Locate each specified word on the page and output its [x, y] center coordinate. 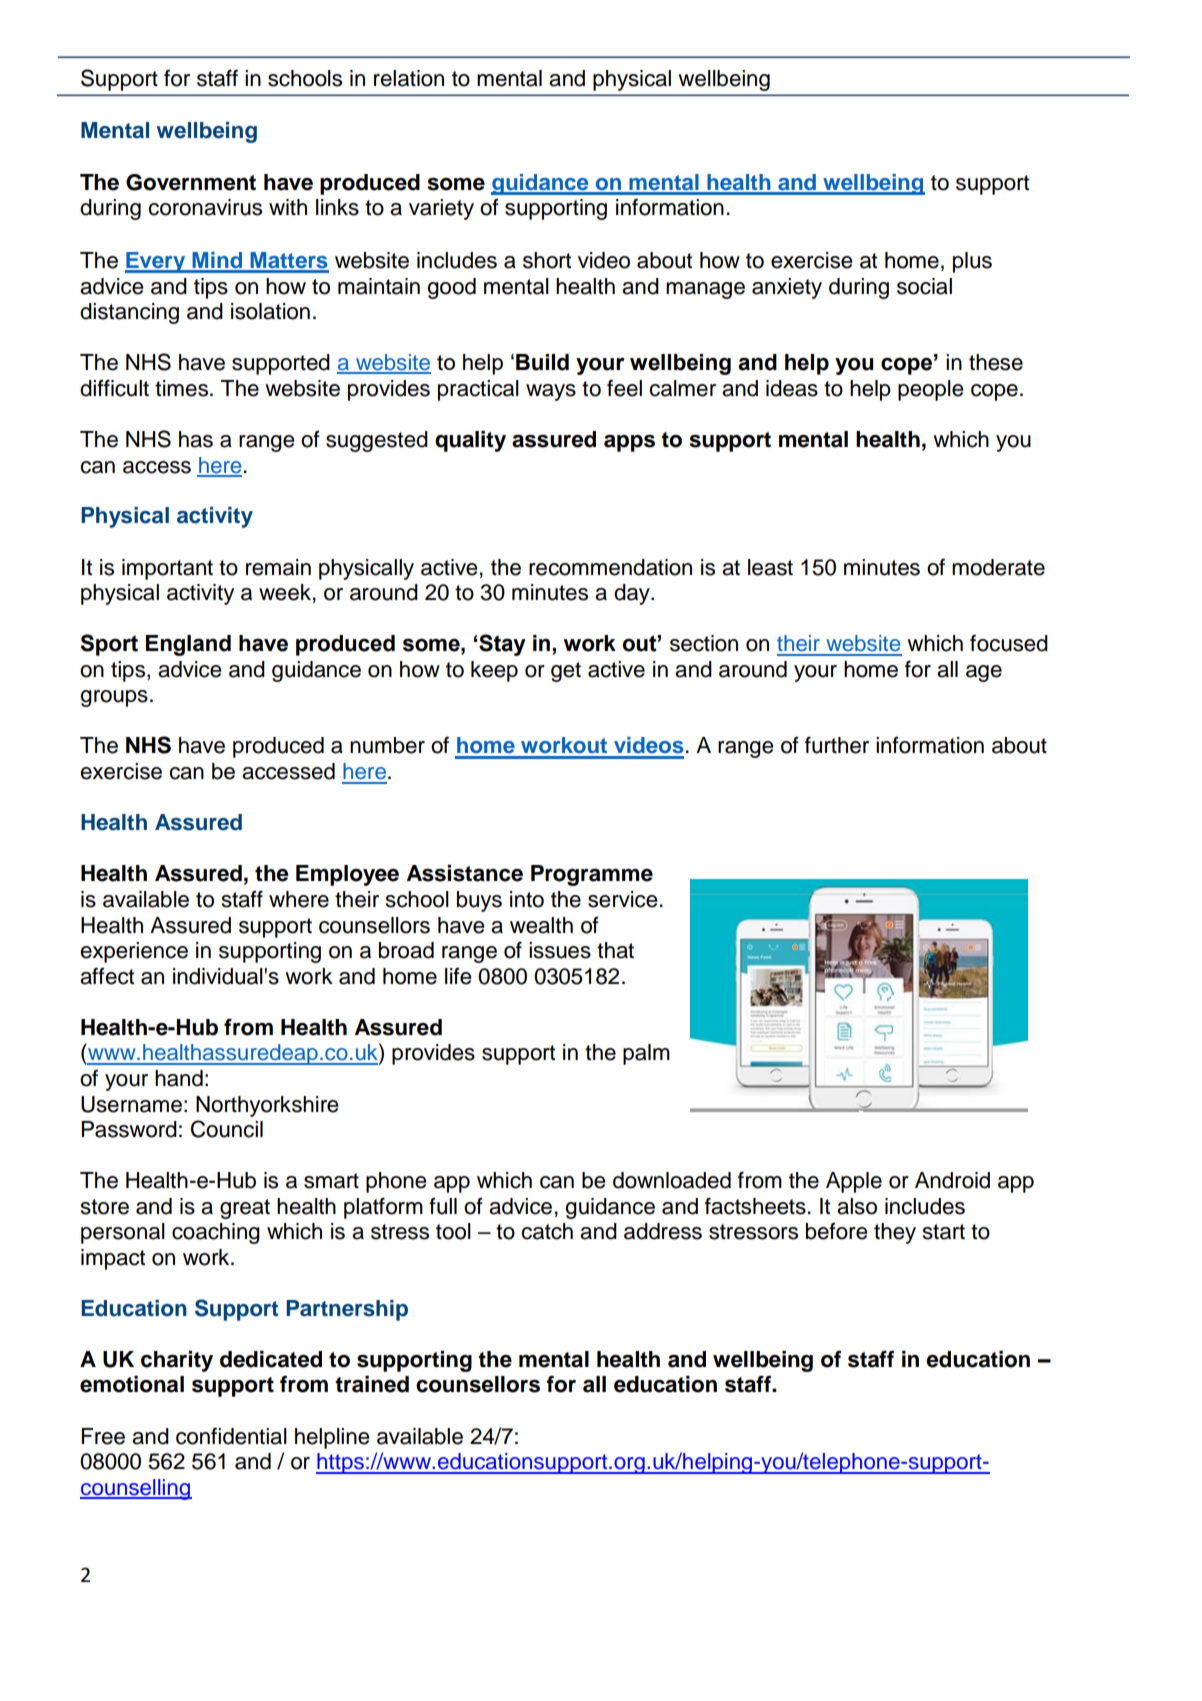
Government [191, 182]
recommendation [610, 567]
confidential [231, 1436]
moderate [998, 567]
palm [646, 1054]
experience [134, 952]
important [167, 569]
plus [972, 262]
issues [560, 950]
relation [409, 78]
